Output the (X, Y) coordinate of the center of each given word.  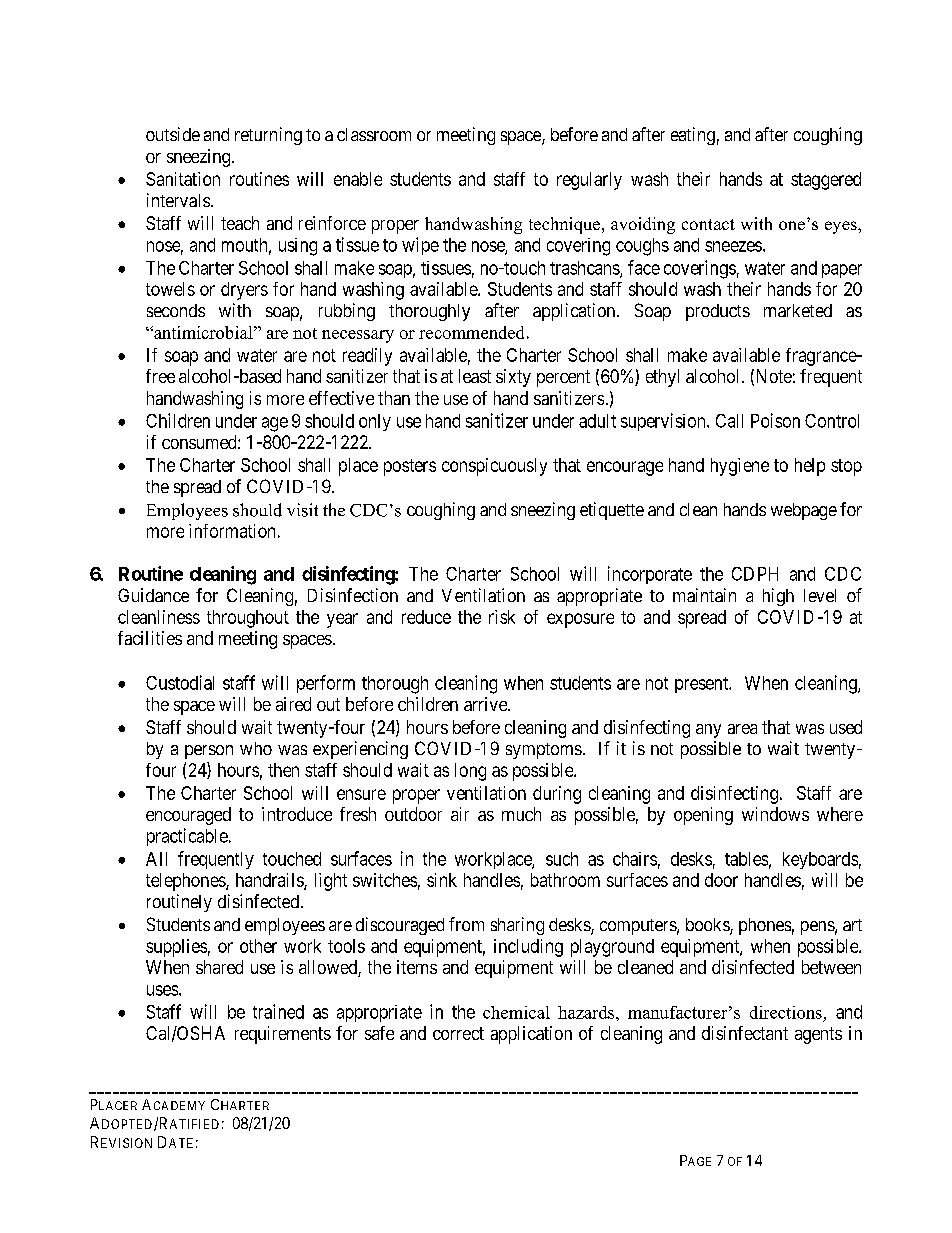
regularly (589, 181)
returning (268, 136)
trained (278, 1011)
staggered (826, 181)
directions (786, 1012)
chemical (516, 1012)
